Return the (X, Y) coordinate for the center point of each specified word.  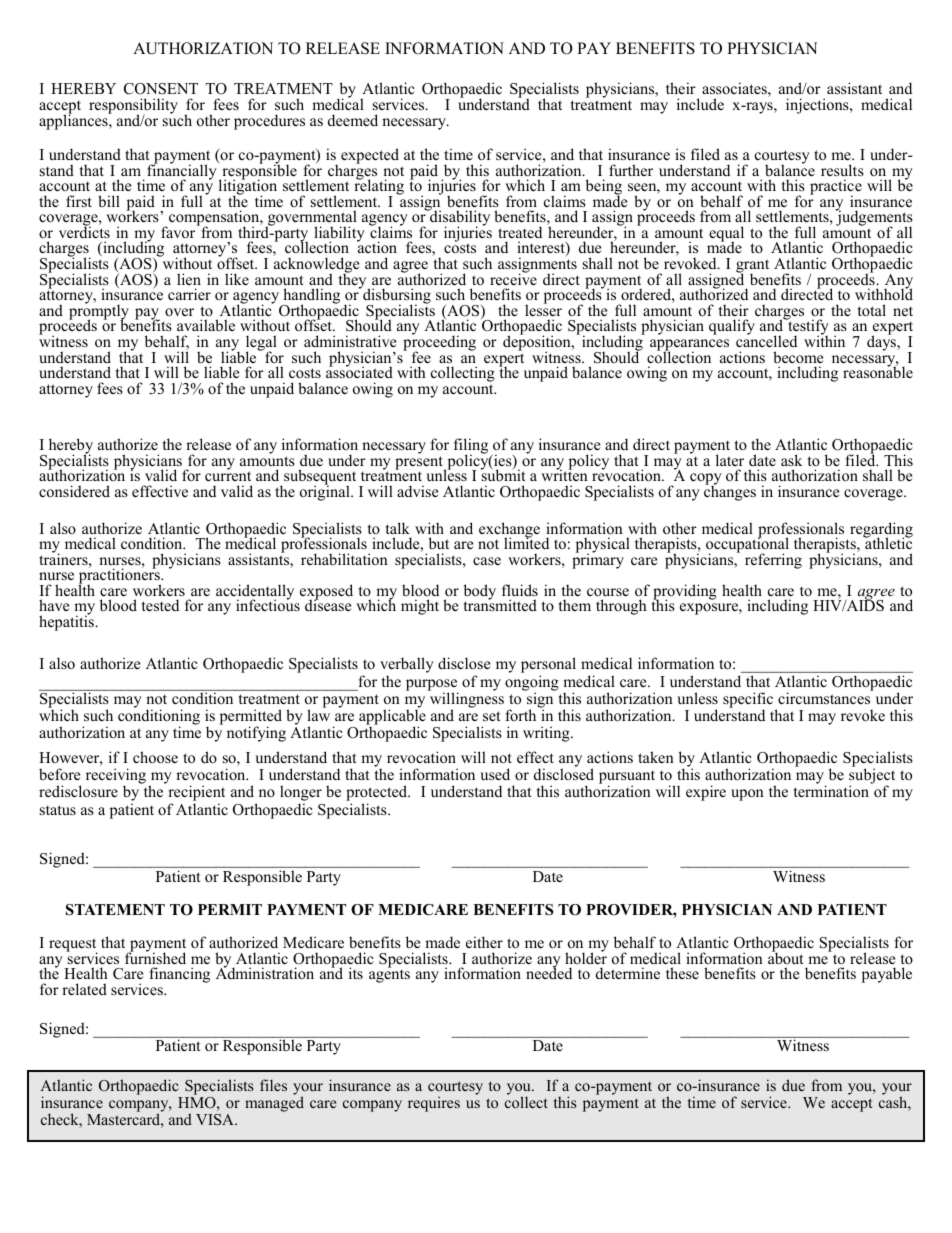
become (798, 357)
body (480, 593)
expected (370, 156)
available (206, 325)
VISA (216, 1120)
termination (831, 791)
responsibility (133, 107)
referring (773, 561)
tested (160, 605)
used (495, 774)
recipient (196, 794)
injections (818, 106)
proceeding (439, 343)
